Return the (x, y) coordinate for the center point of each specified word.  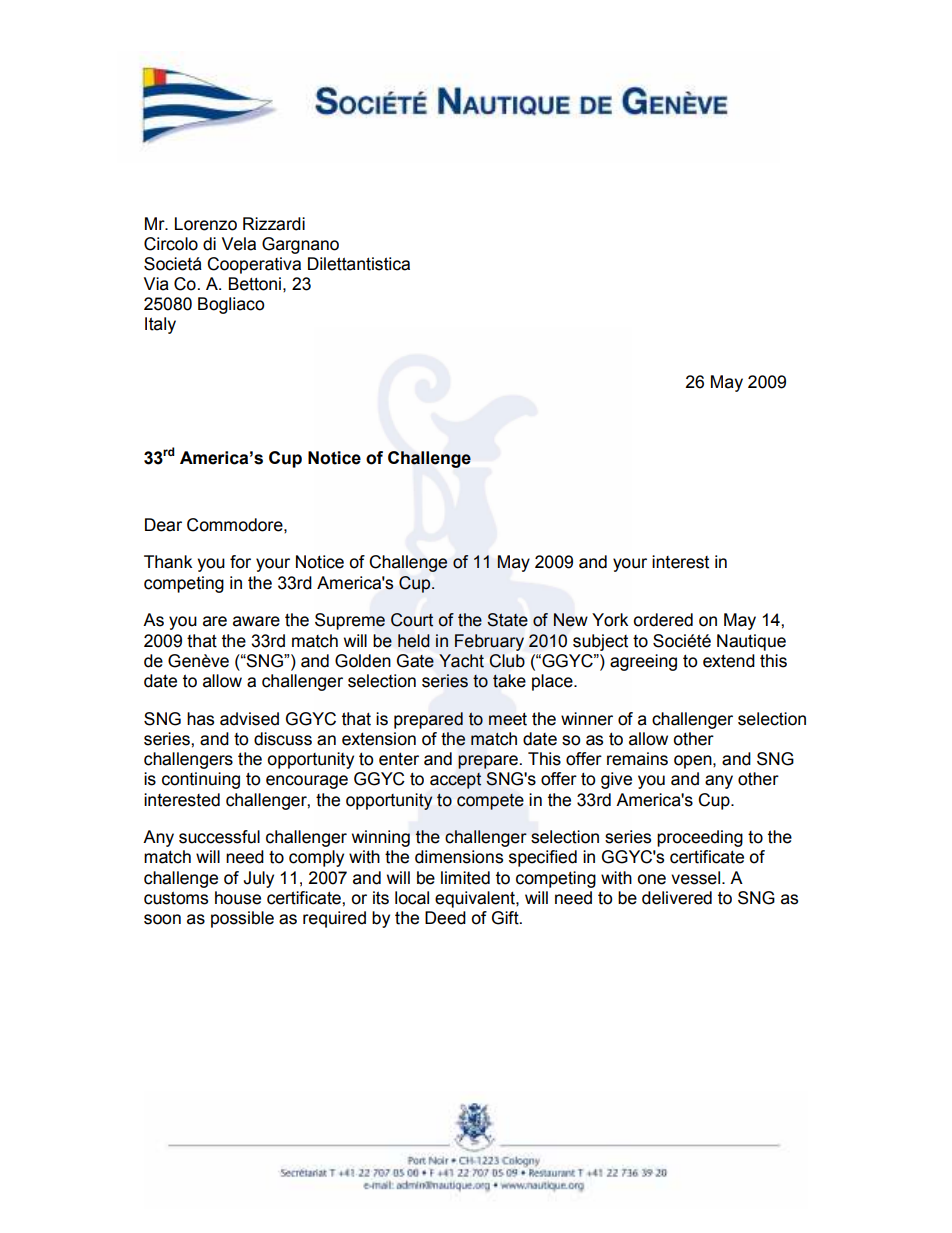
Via (156, 284)
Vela (239, 244)
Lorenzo (206, 224)
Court (412, 620)
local (412, 898)
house (238, 898)
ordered (663, 620)
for (240, 562)
